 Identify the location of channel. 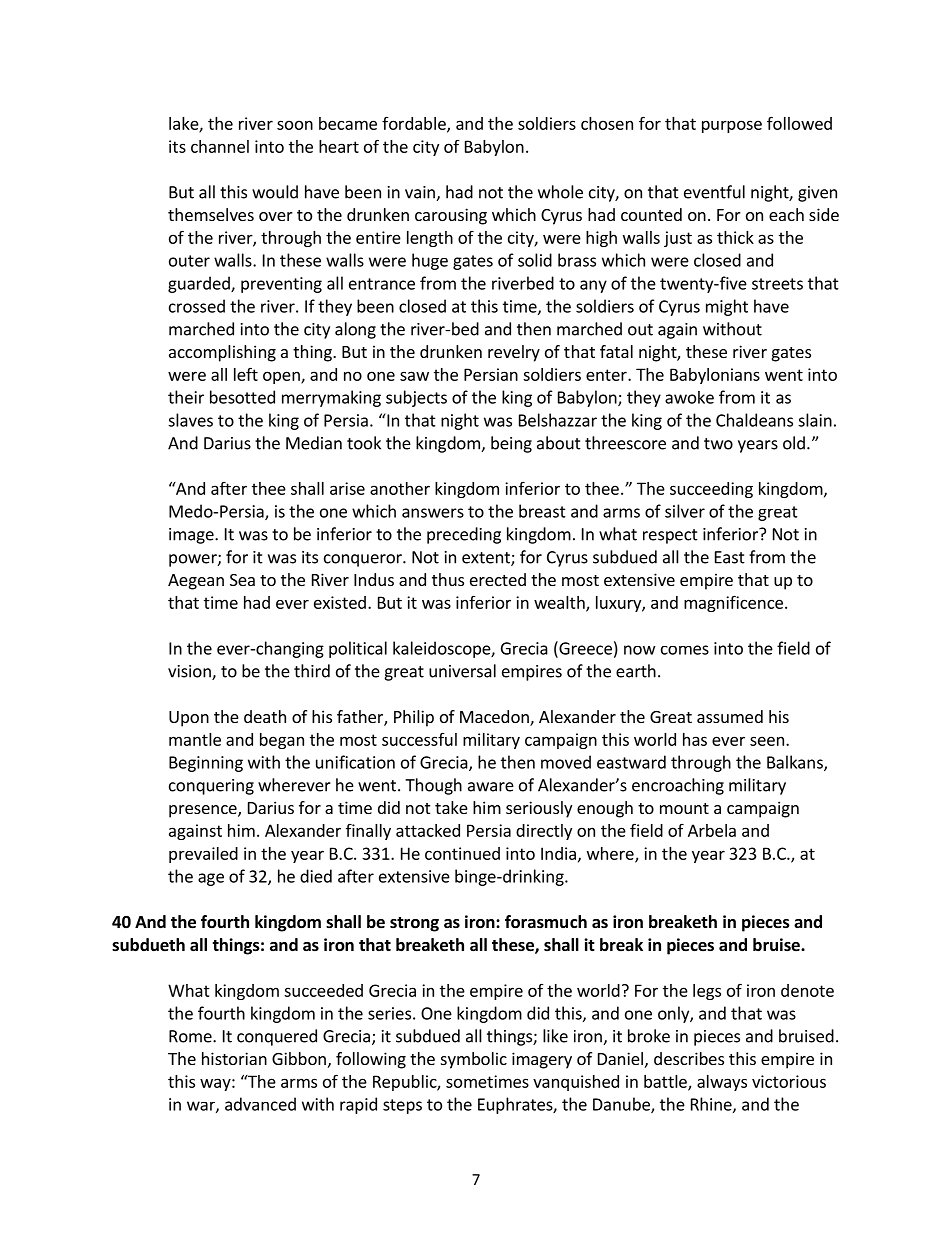
(220, 146).
